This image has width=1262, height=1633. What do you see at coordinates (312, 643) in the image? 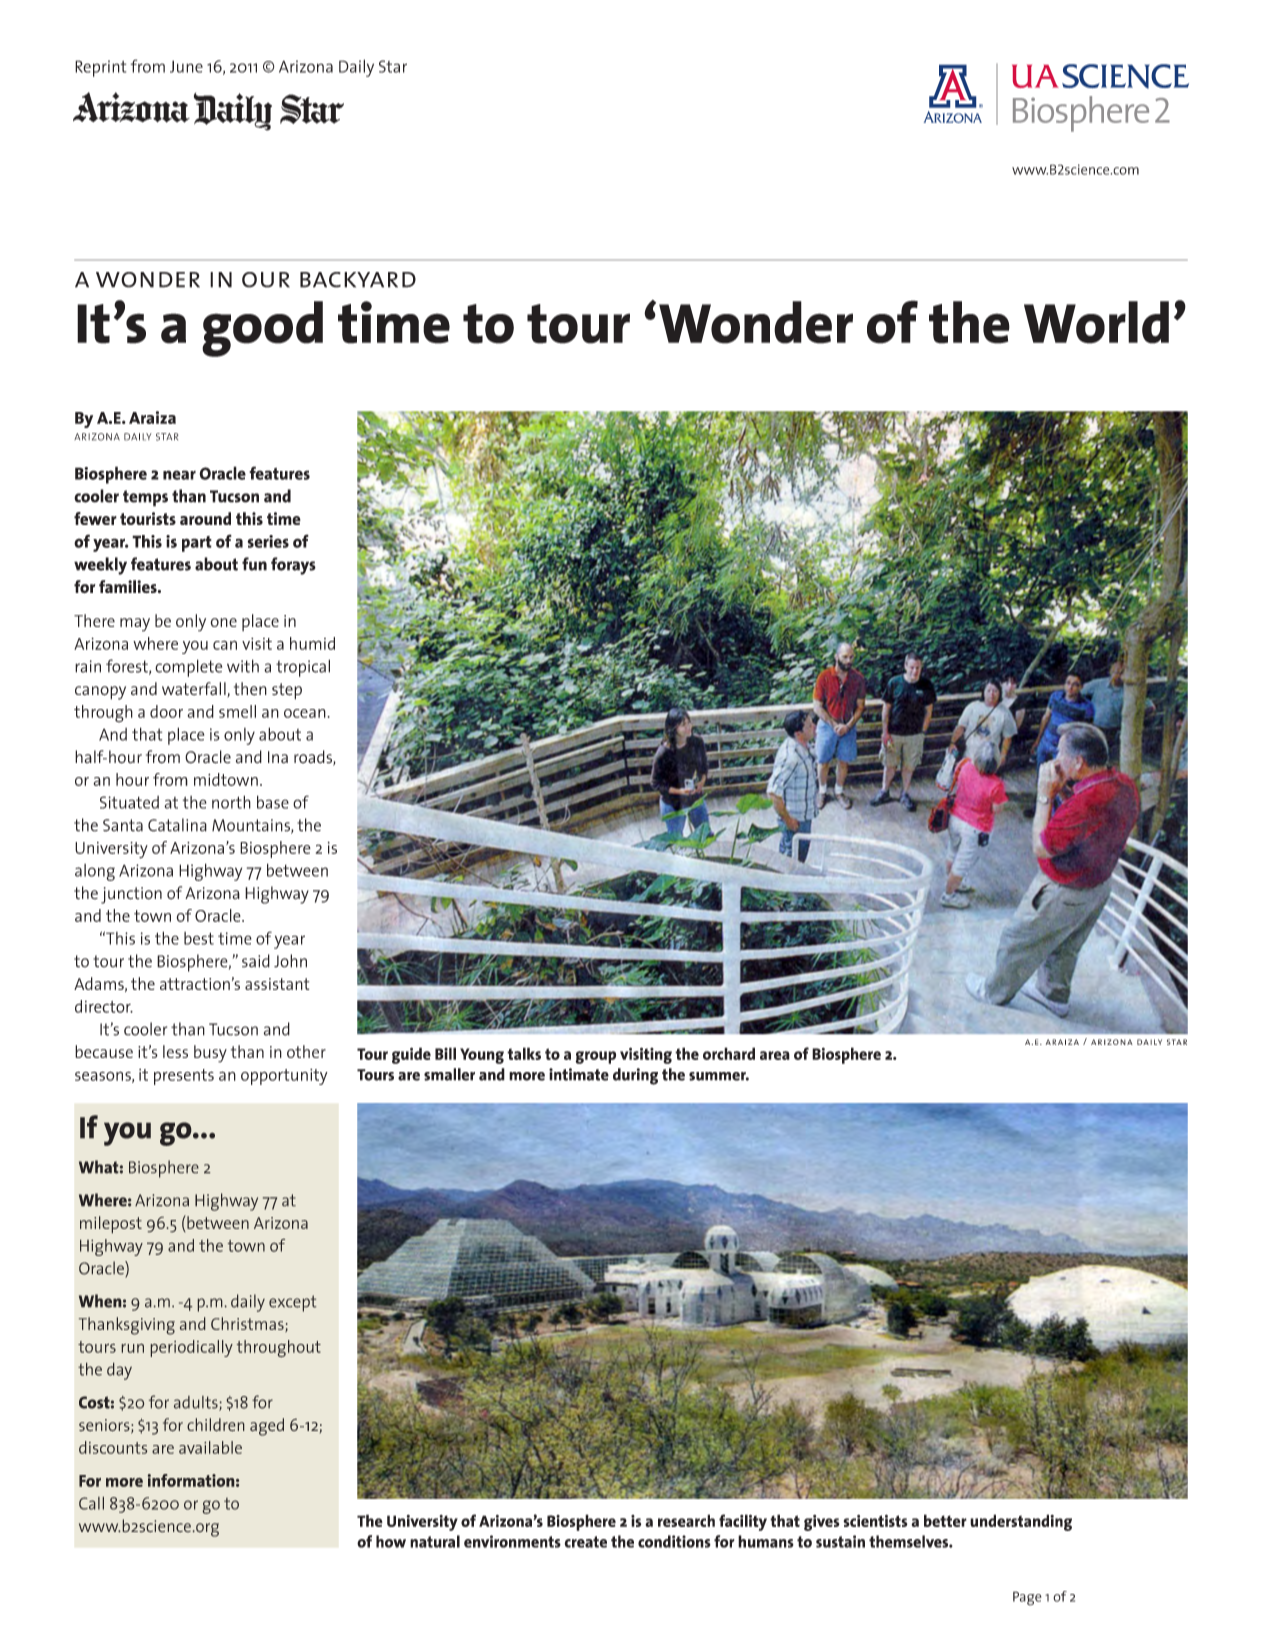
I see `humid` at bounding box center [312, 643].
